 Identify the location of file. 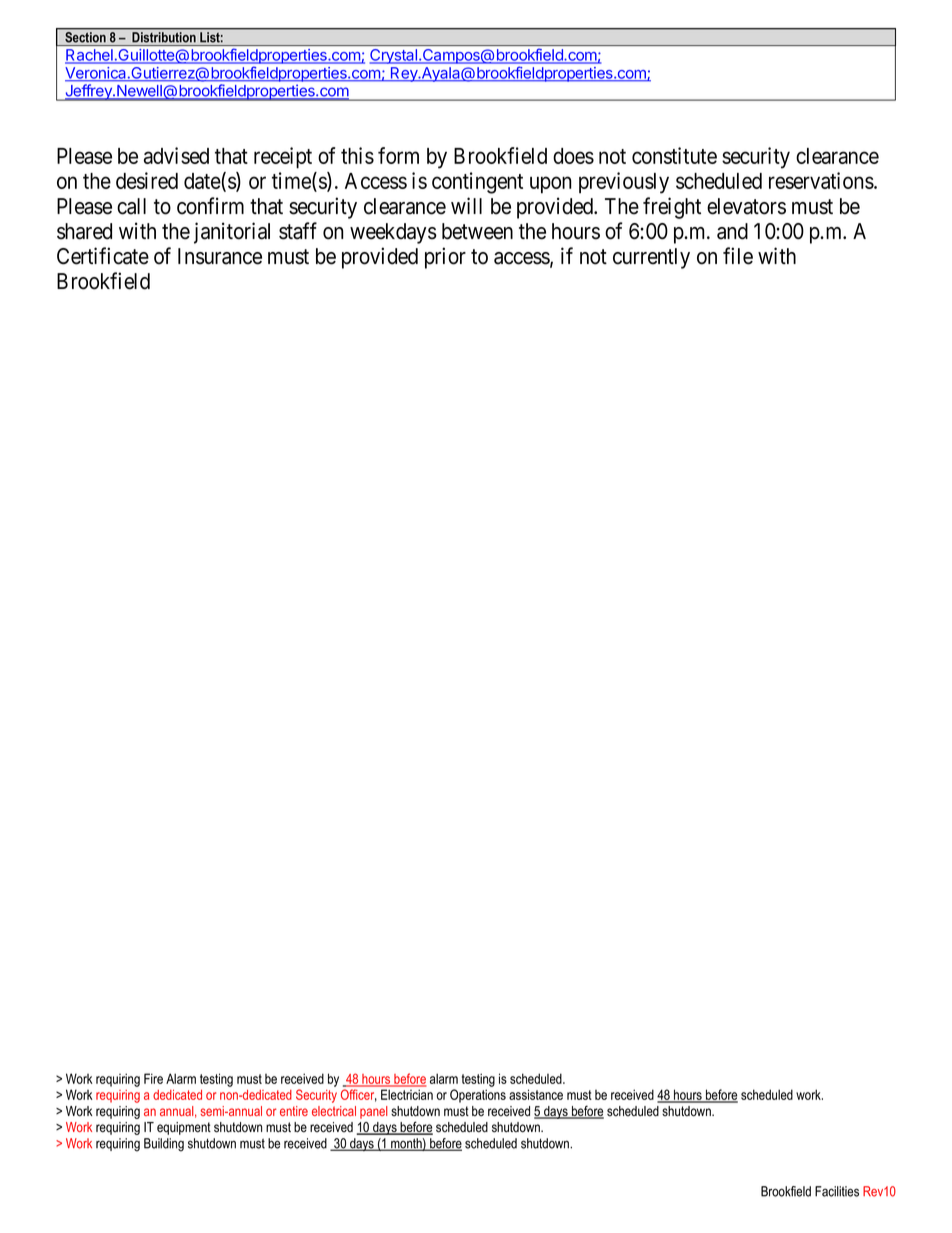
(738, 256).
